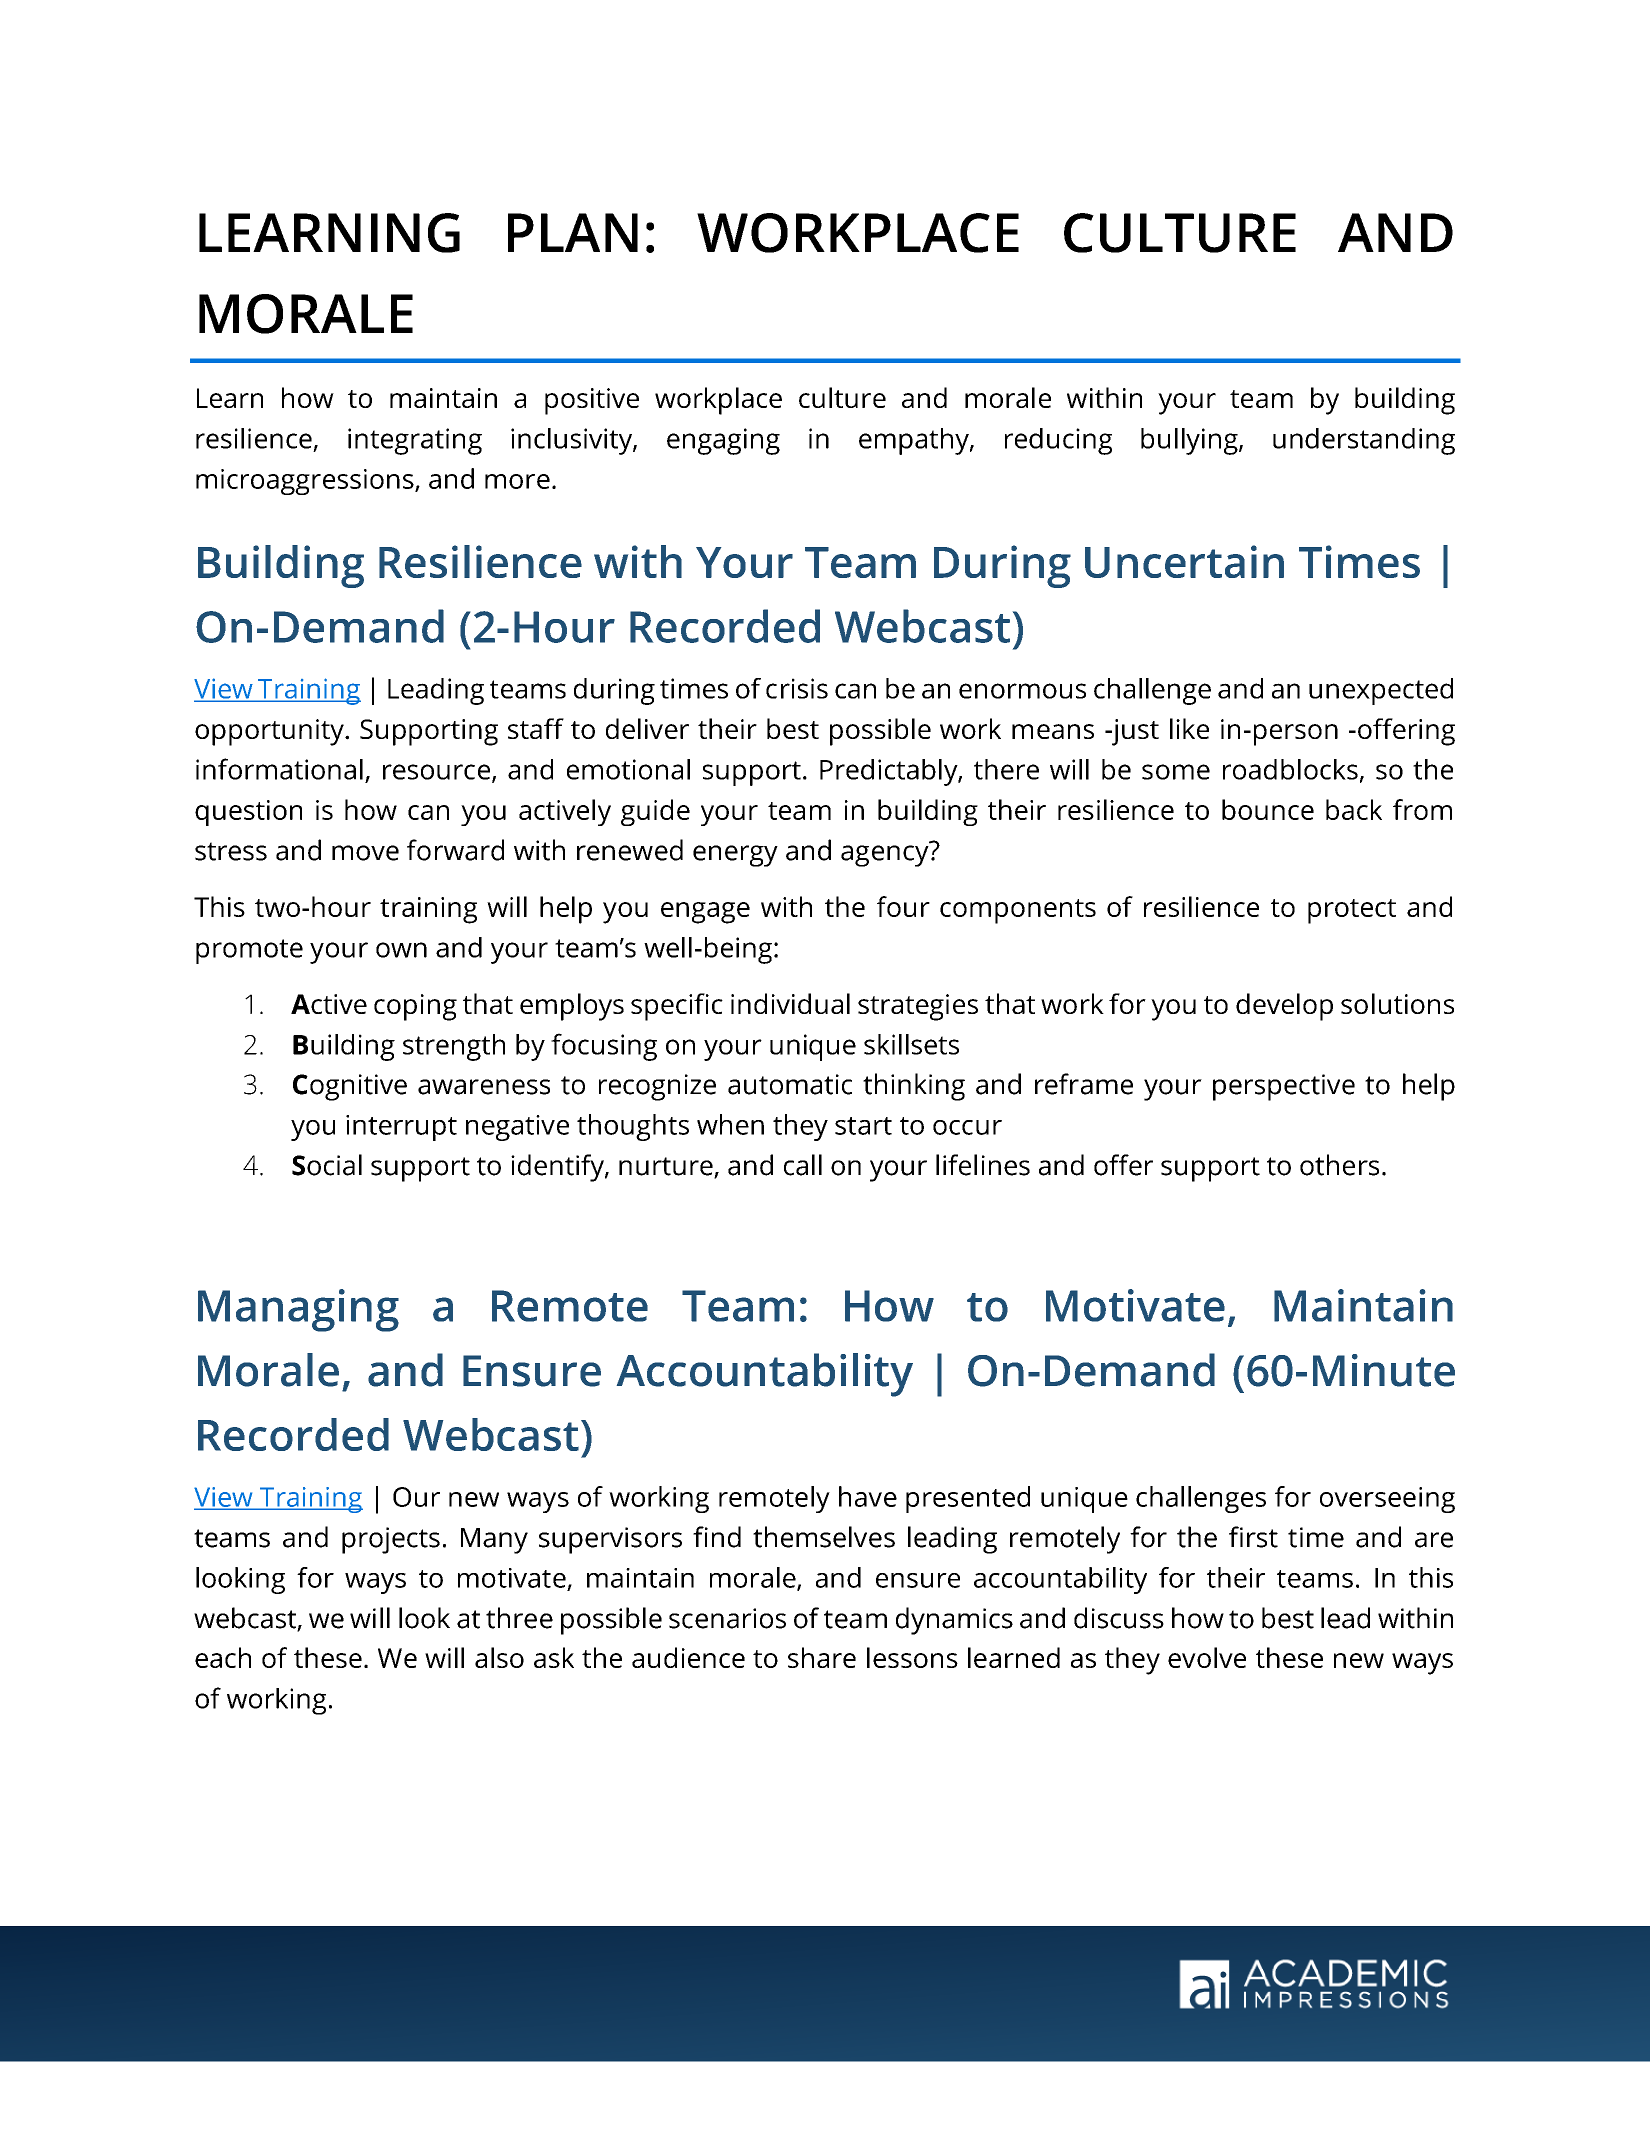 The image size is (1650, 2135). What do you see at coordinates (1352, 911) in the screenshot?
I see `protect` at bounding box center [1352, 911].
